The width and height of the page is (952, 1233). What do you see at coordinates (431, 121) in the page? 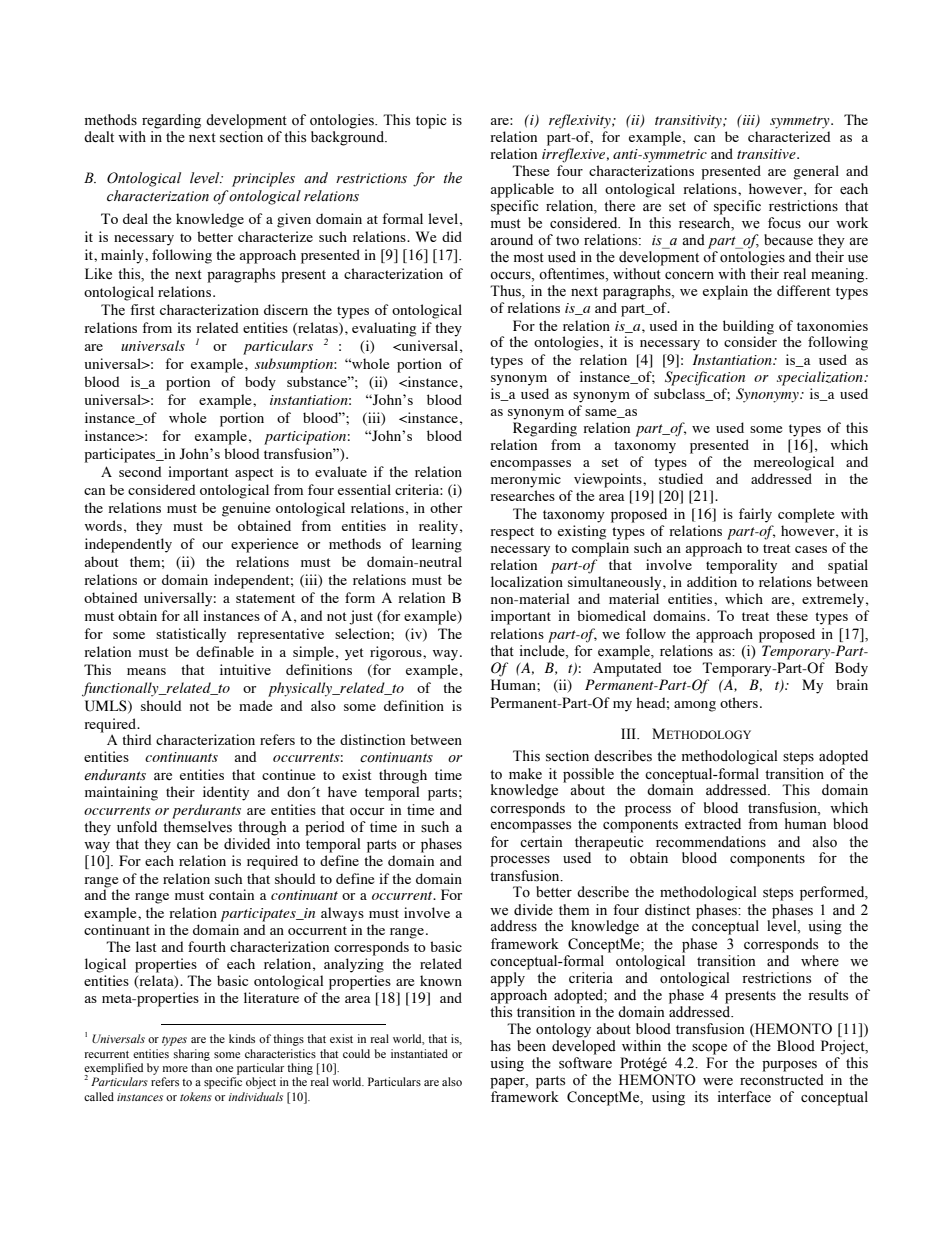
I see `topic` at bounding box center [431, 121].
